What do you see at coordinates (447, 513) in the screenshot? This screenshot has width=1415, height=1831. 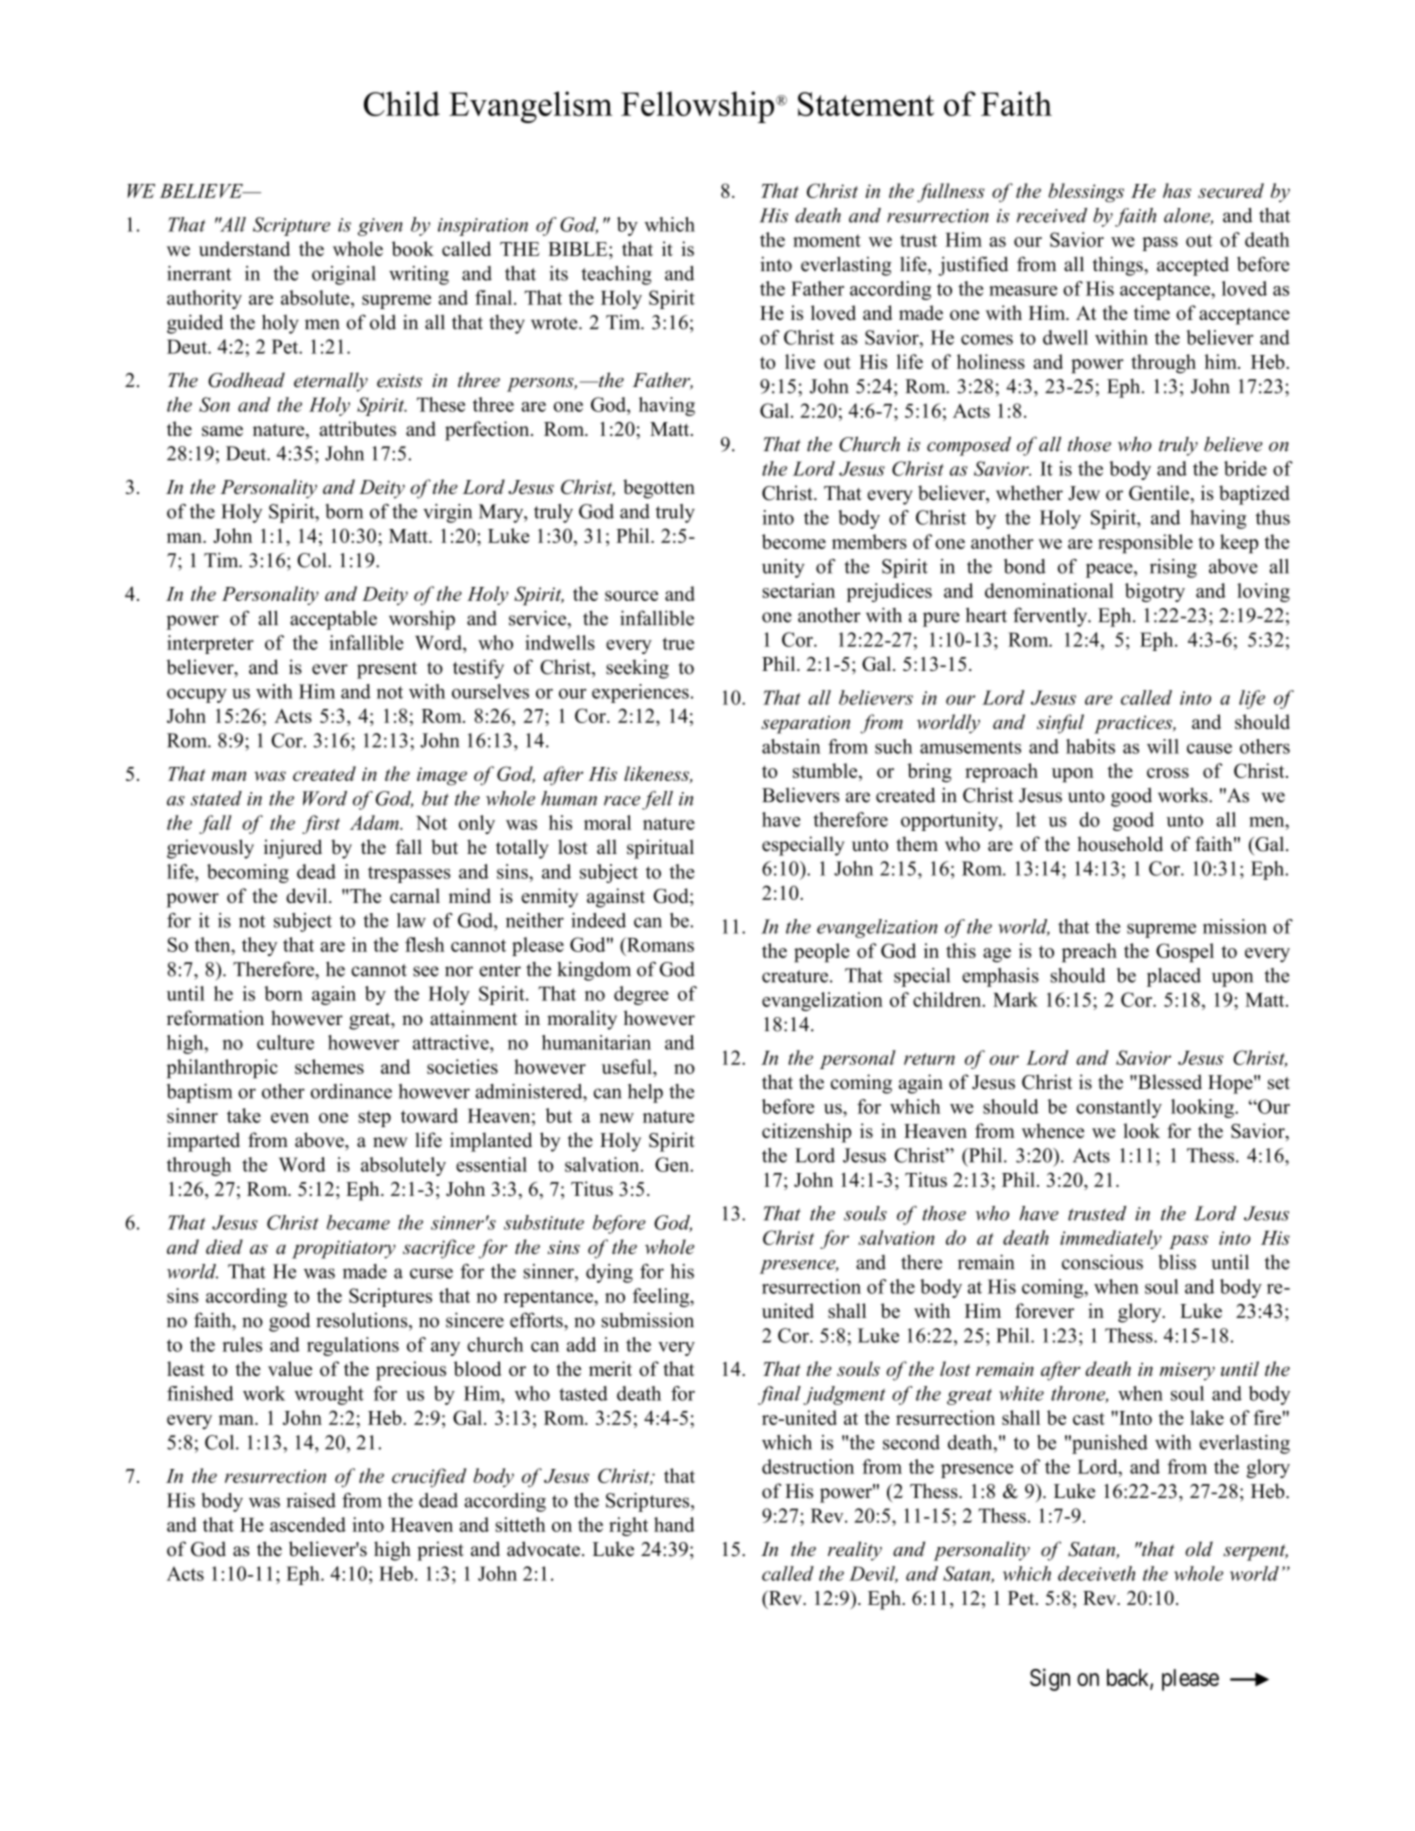 I see `virgin` at bounding box center [447, 513].
